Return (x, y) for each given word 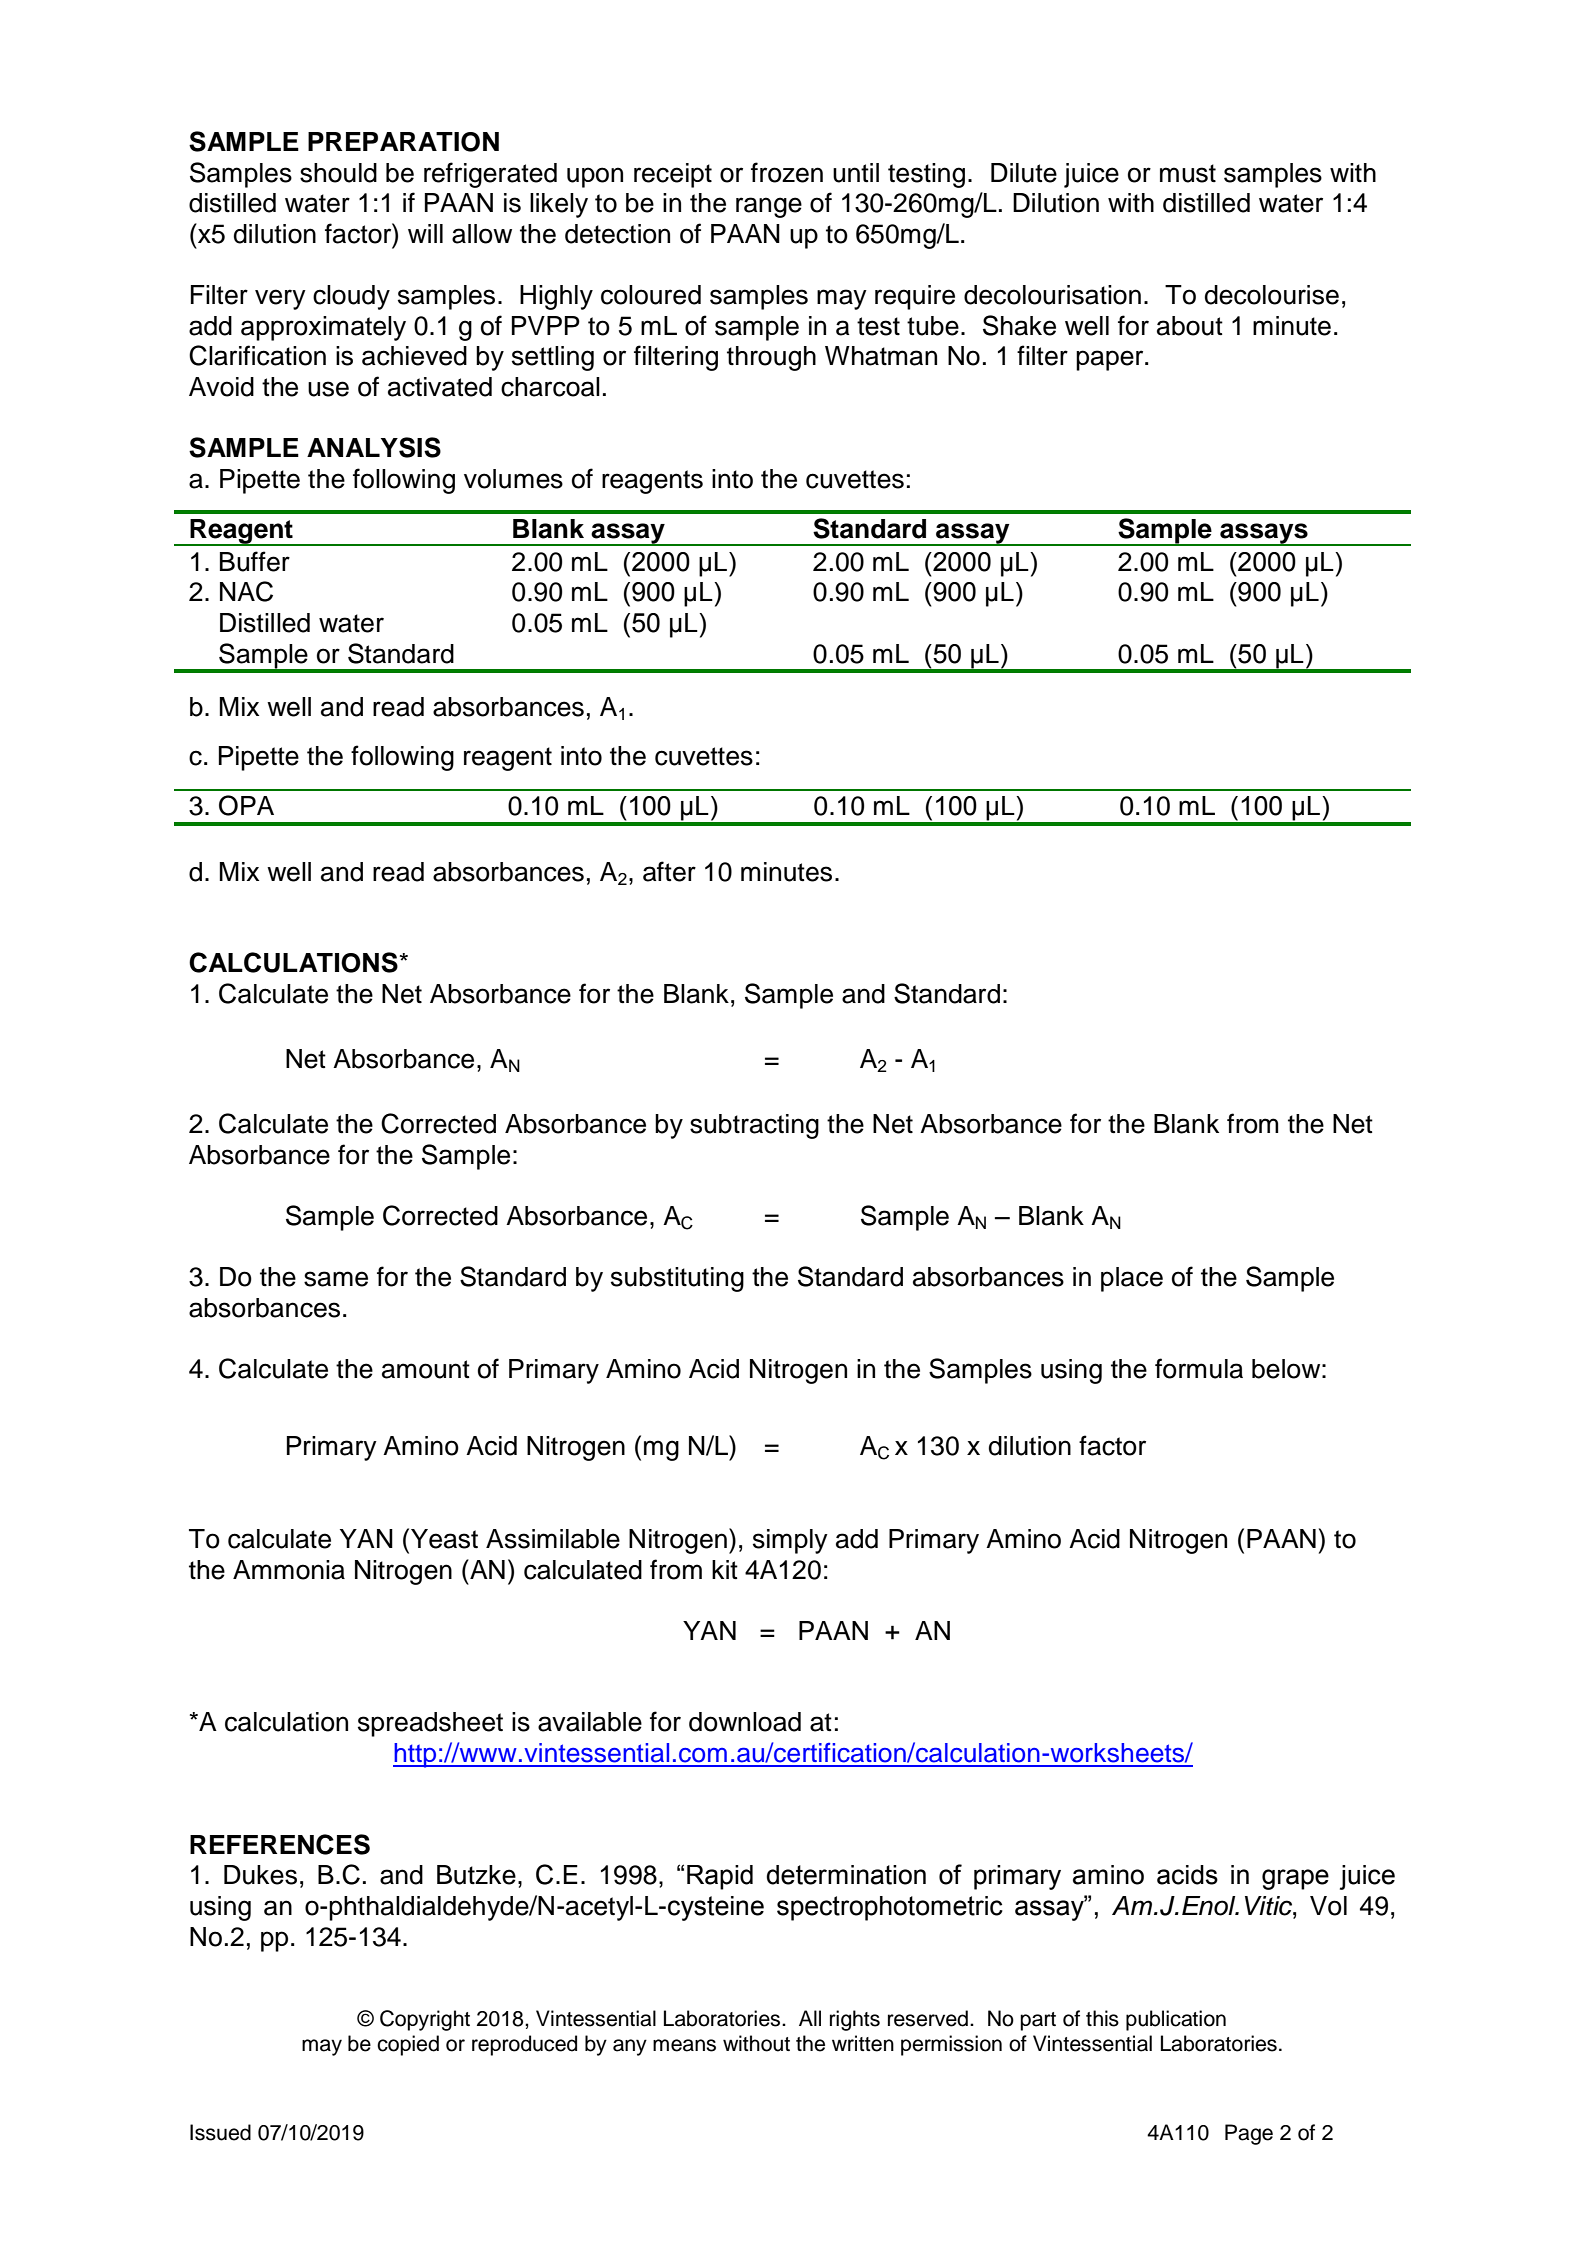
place (1132, 1279)
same (336, 1279)
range (769, 207)
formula (1199, 1368)
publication (1176, 2020)
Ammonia (289, 1570)
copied (408, 2045)
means (684, 2045)
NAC (246, 591)
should (338, 173)
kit (725, 1569)
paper (1111, 360)
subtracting (754, 1126)
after (669, 871)
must (1188, 173)
